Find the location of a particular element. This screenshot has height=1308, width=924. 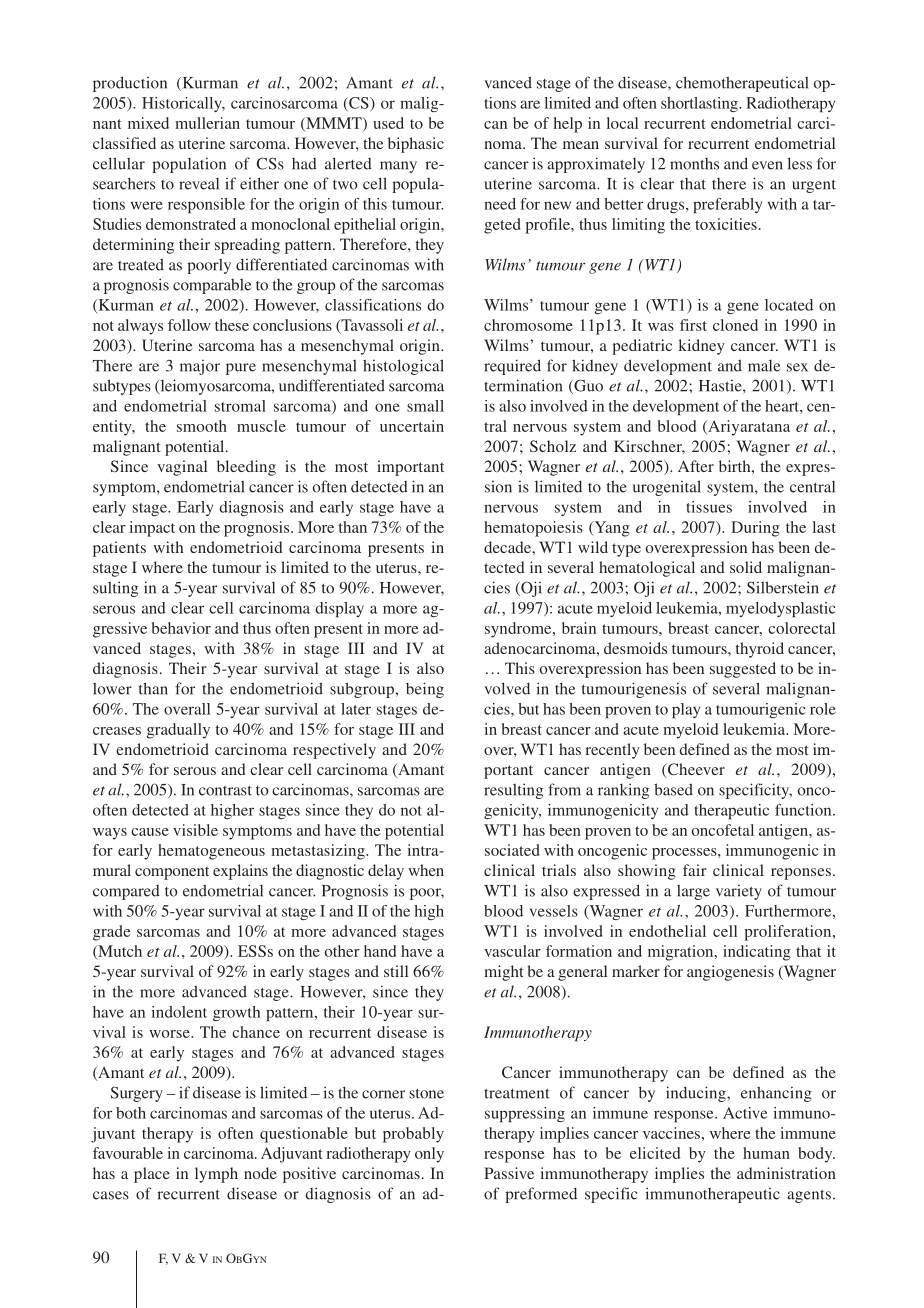

lymph is located at coordinates (216, 1175).
